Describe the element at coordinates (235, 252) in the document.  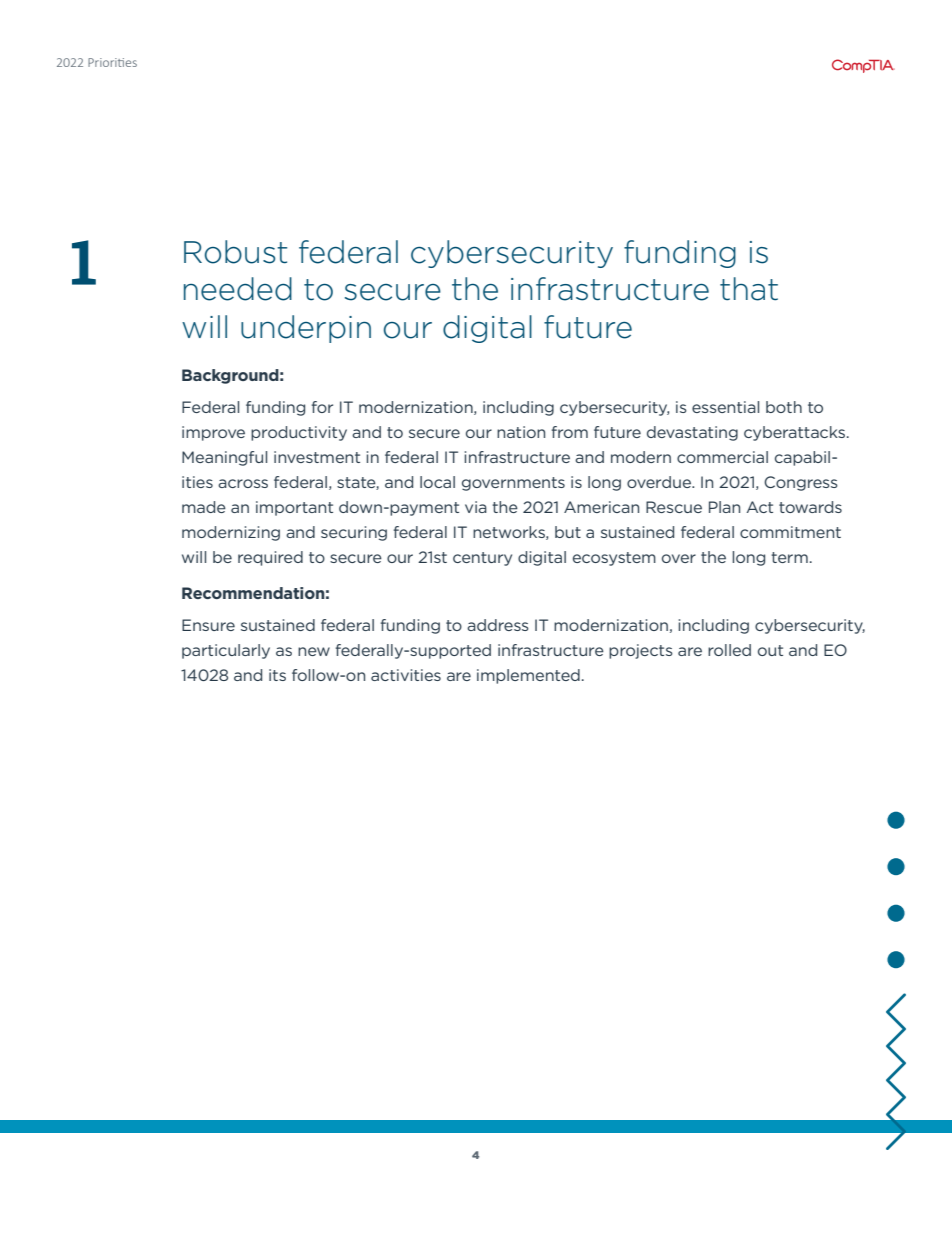
I see `Robust` at that location.
